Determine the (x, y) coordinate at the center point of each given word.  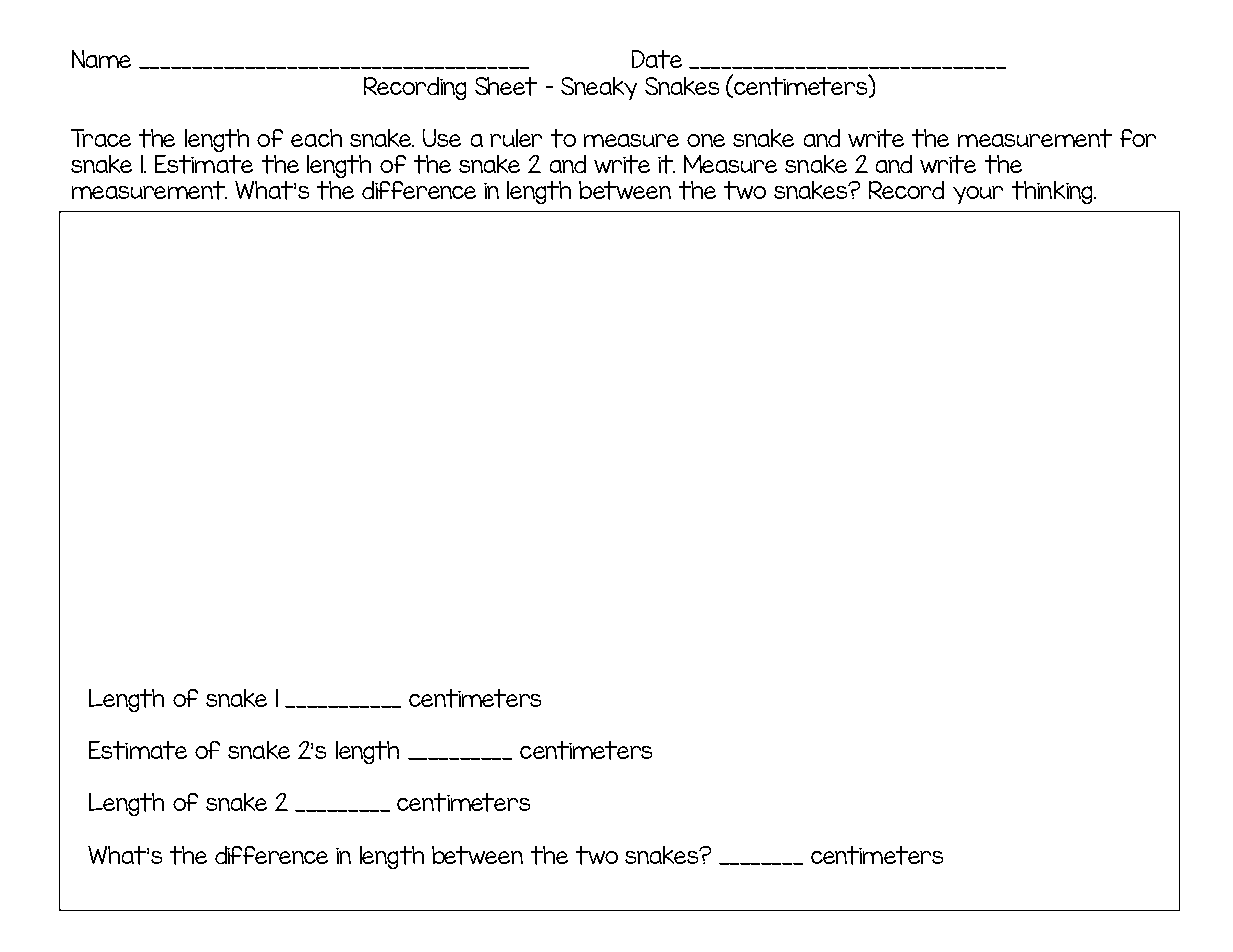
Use (442, 138)
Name (101, 59)
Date (657, 59)
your (978, 195)
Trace (101, 138)
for (1138, 138)
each (316, 138)
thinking (1053, 192)
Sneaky (599, 88)
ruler (516, 138)
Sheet (506, 86)
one (706, 140)
